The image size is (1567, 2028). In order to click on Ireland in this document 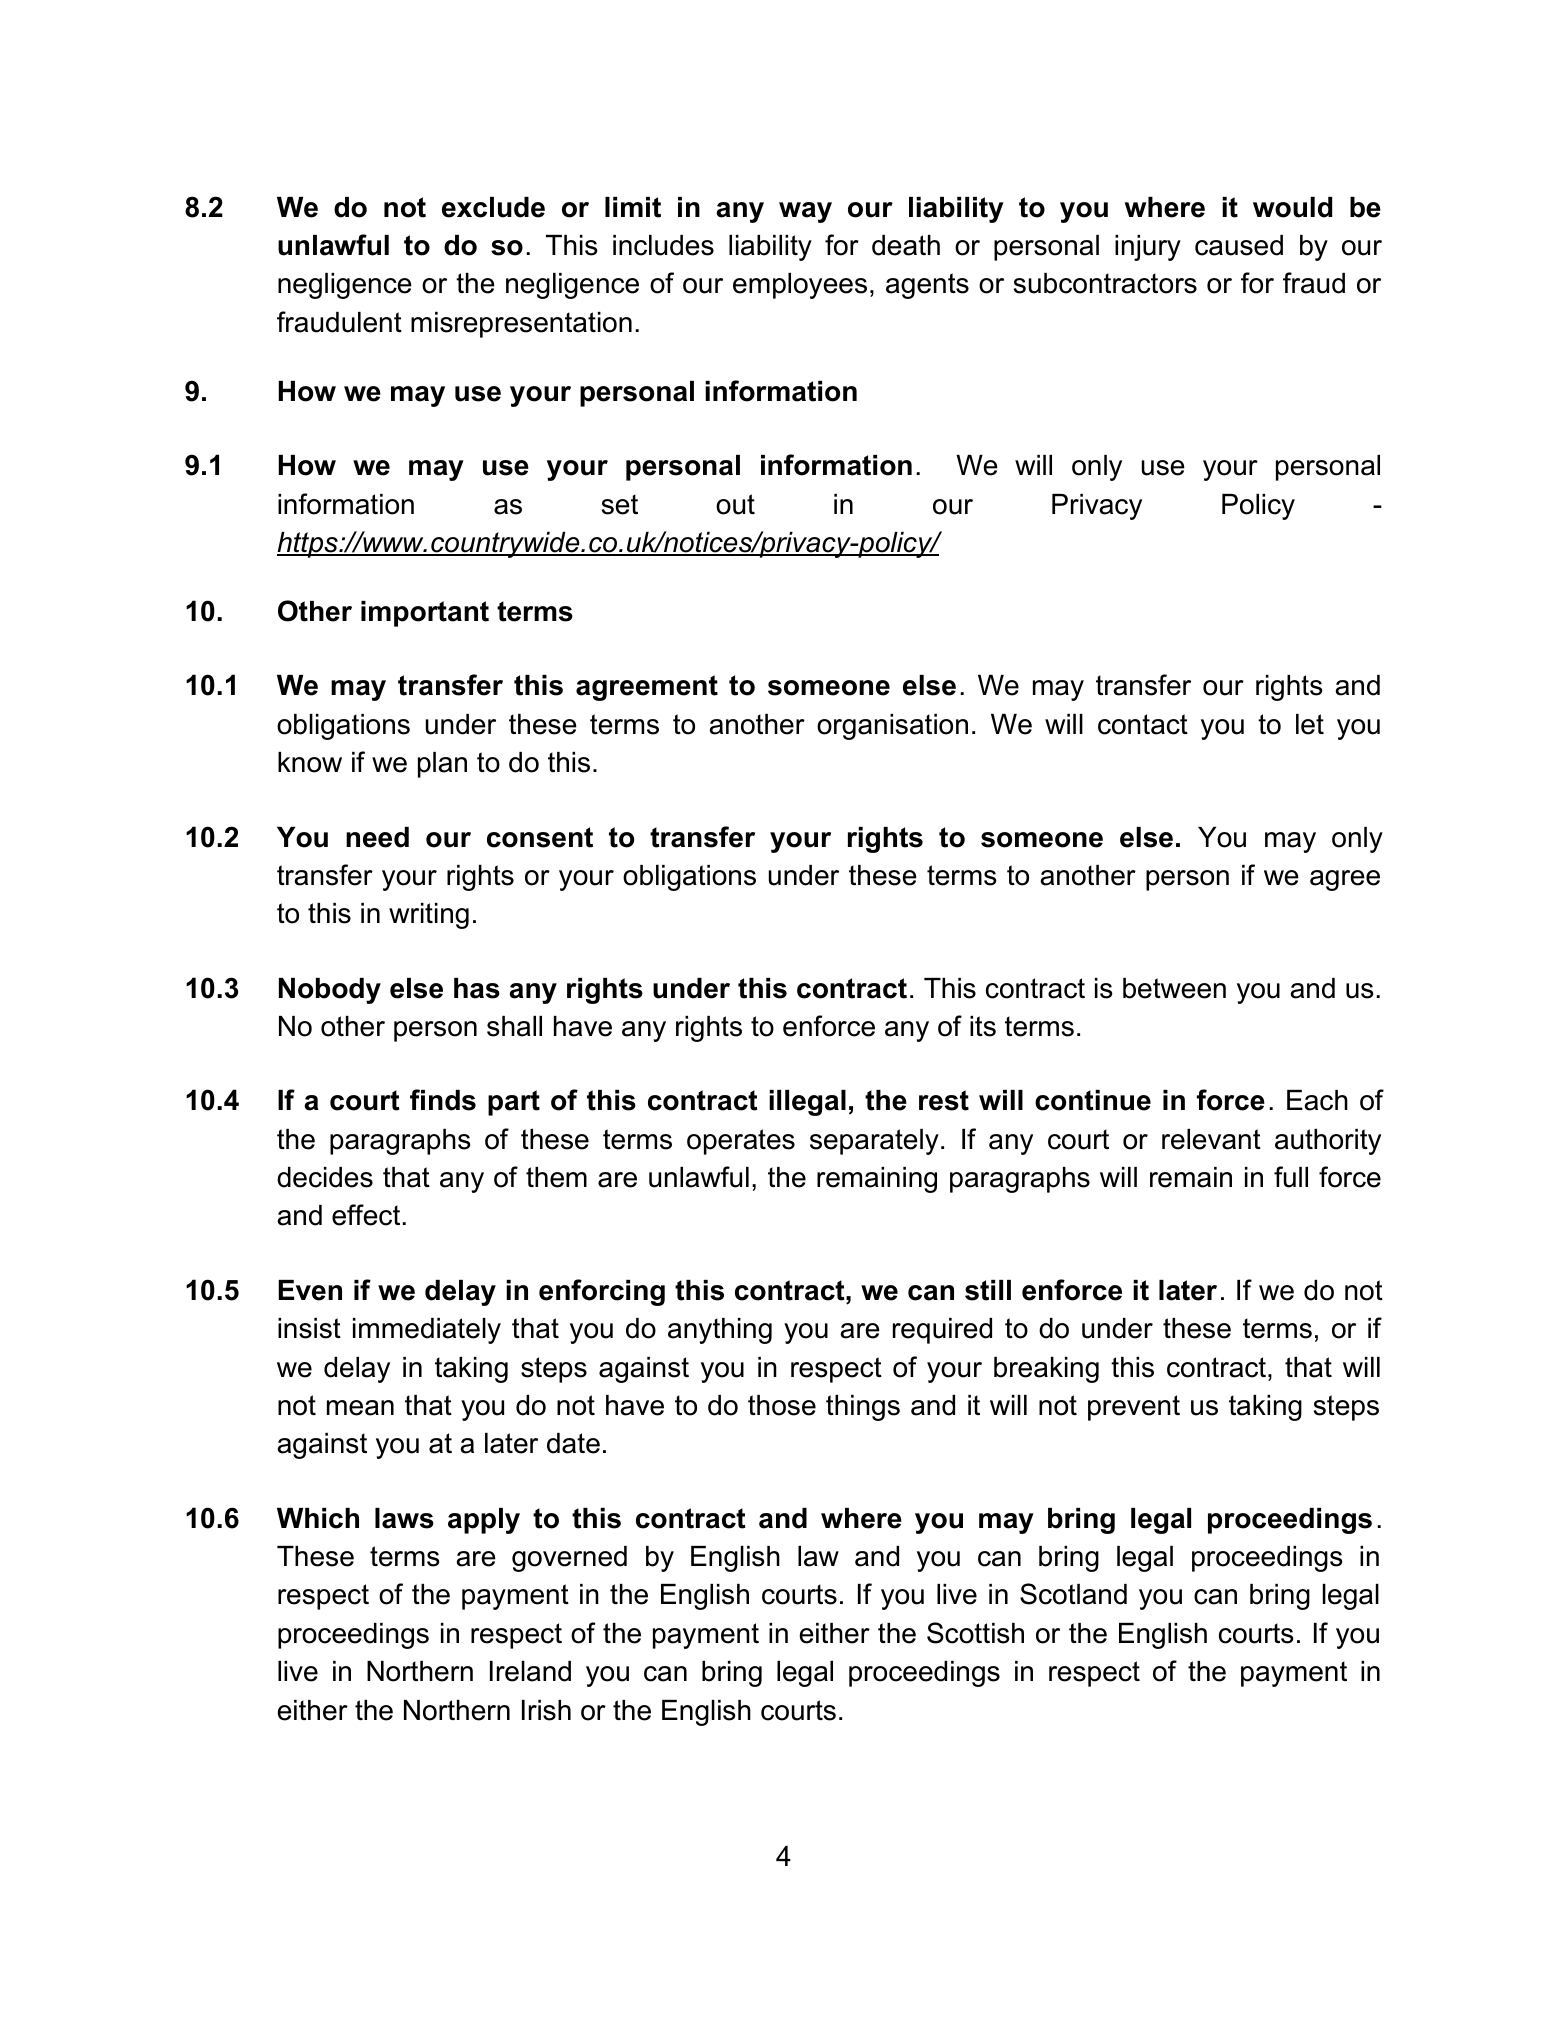, I will do `click(530, 1671)`.
